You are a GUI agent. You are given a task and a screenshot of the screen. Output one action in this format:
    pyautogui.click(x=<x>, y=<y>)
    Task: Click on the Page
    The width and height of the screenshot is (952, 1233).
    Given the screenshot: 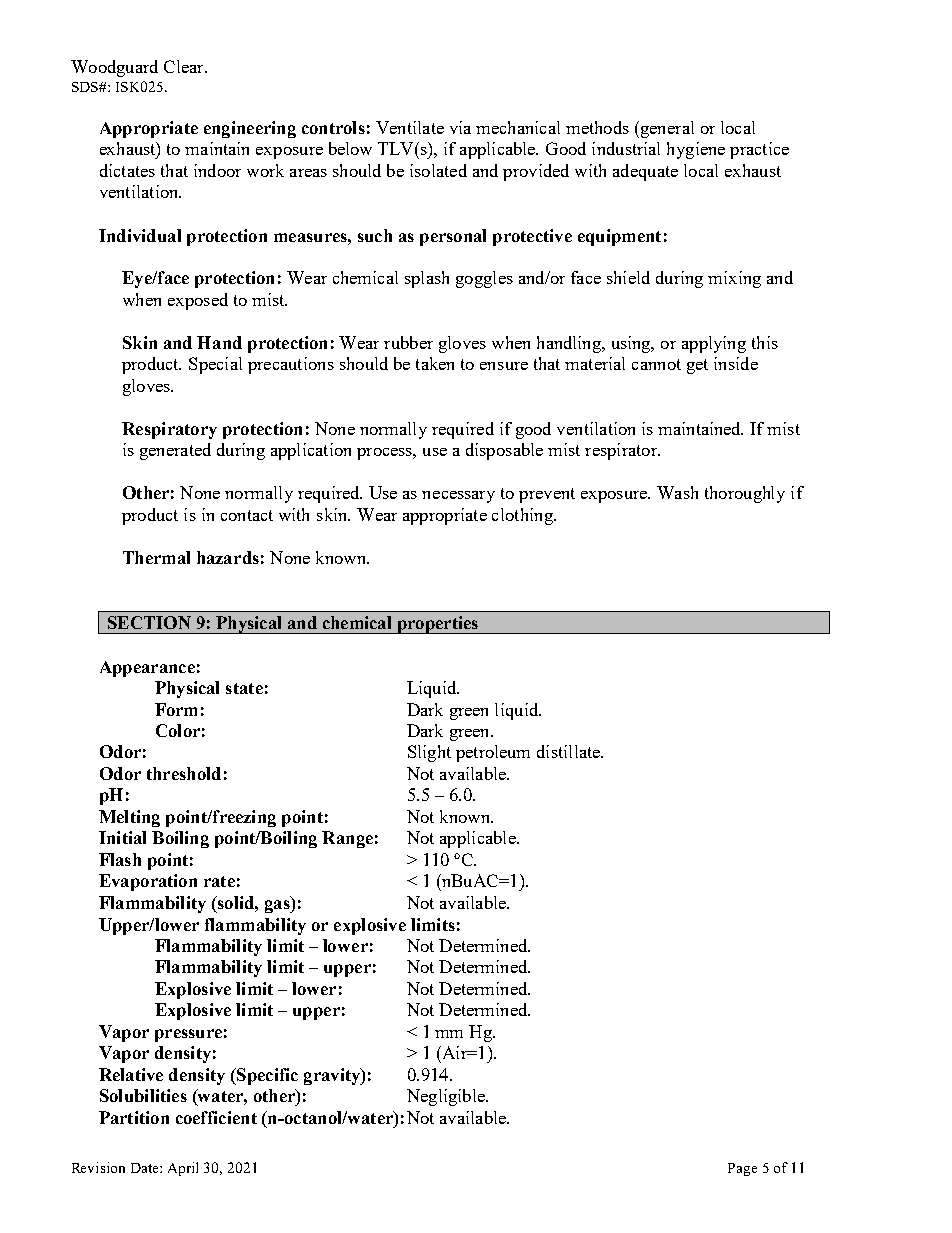 What is the action you would take?
    pyautogui.click(x=742, y=1169)
